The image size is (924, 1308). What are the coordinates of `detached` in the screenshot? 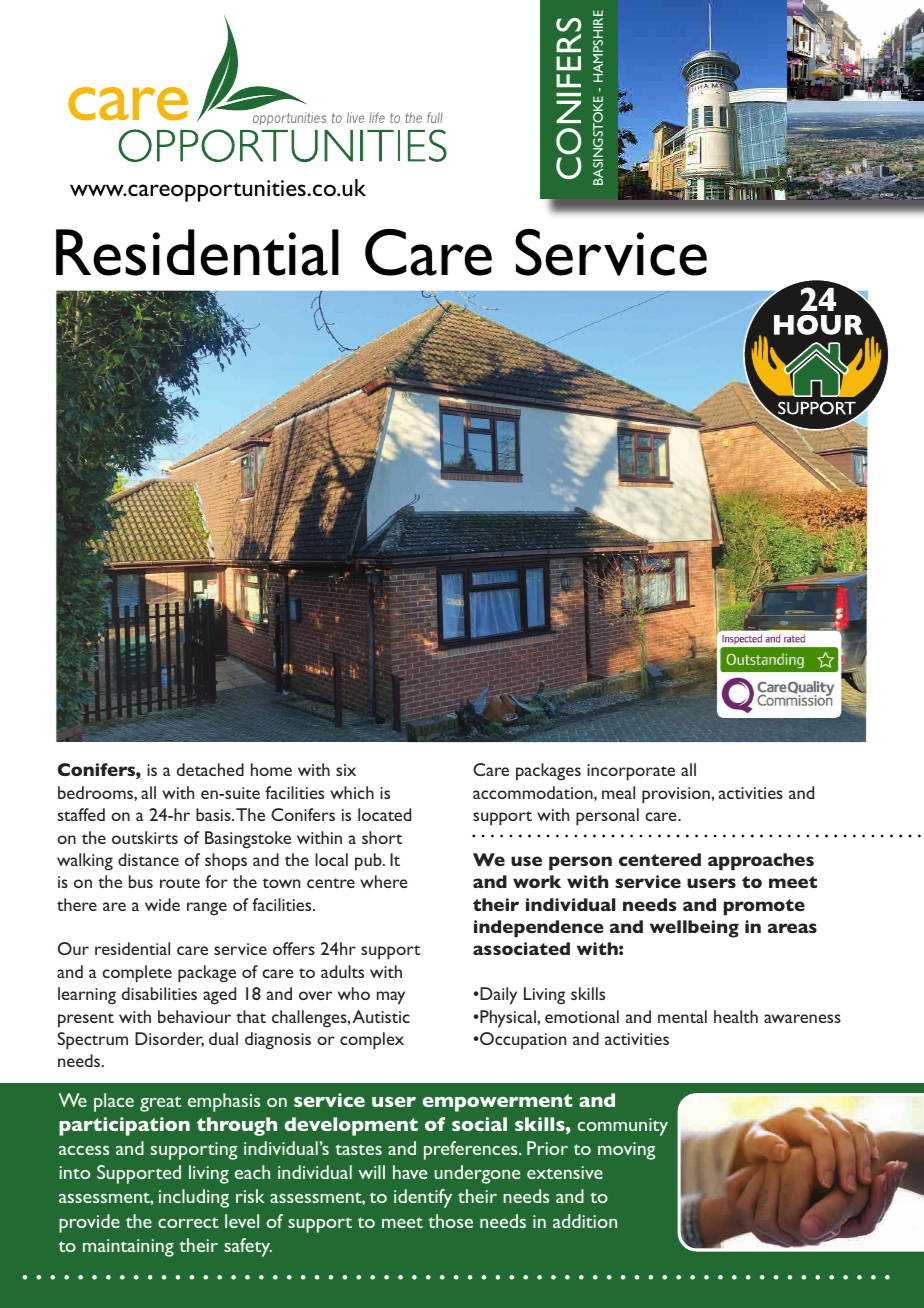 It's located at (210, 769).
